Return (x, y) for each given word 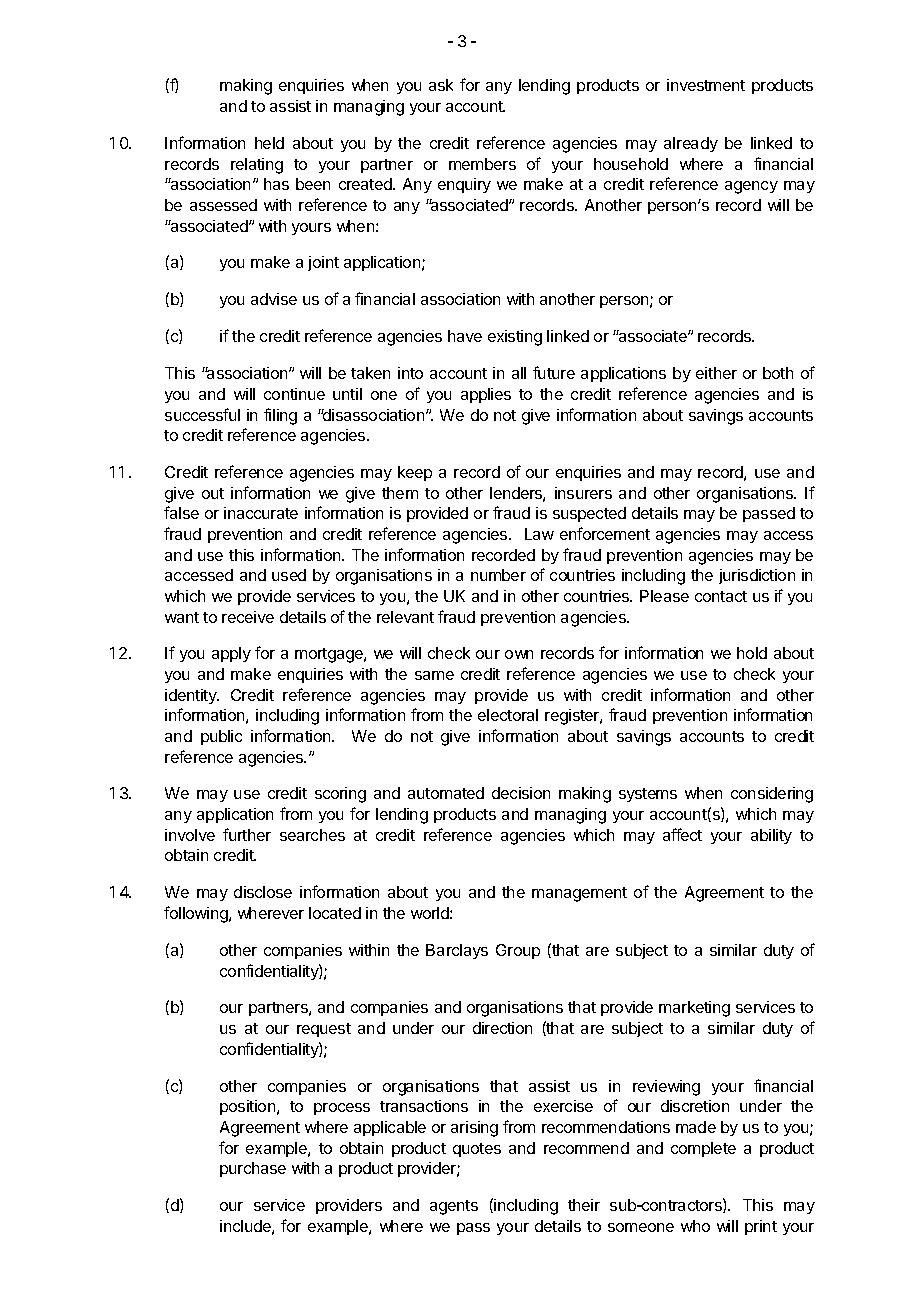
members (482, 164)
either (716, 373)
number (498, 575)
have (465, 336)
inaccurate (261, 513)
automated (446, 793)
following (197, 914)
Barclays (457, 951)
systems (648, 795)
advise (274, 299)
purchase (253, 1169)
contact (721, 596)
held (269, 143)
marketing (694, 1009)
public (221, 737)
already (691, 144)
